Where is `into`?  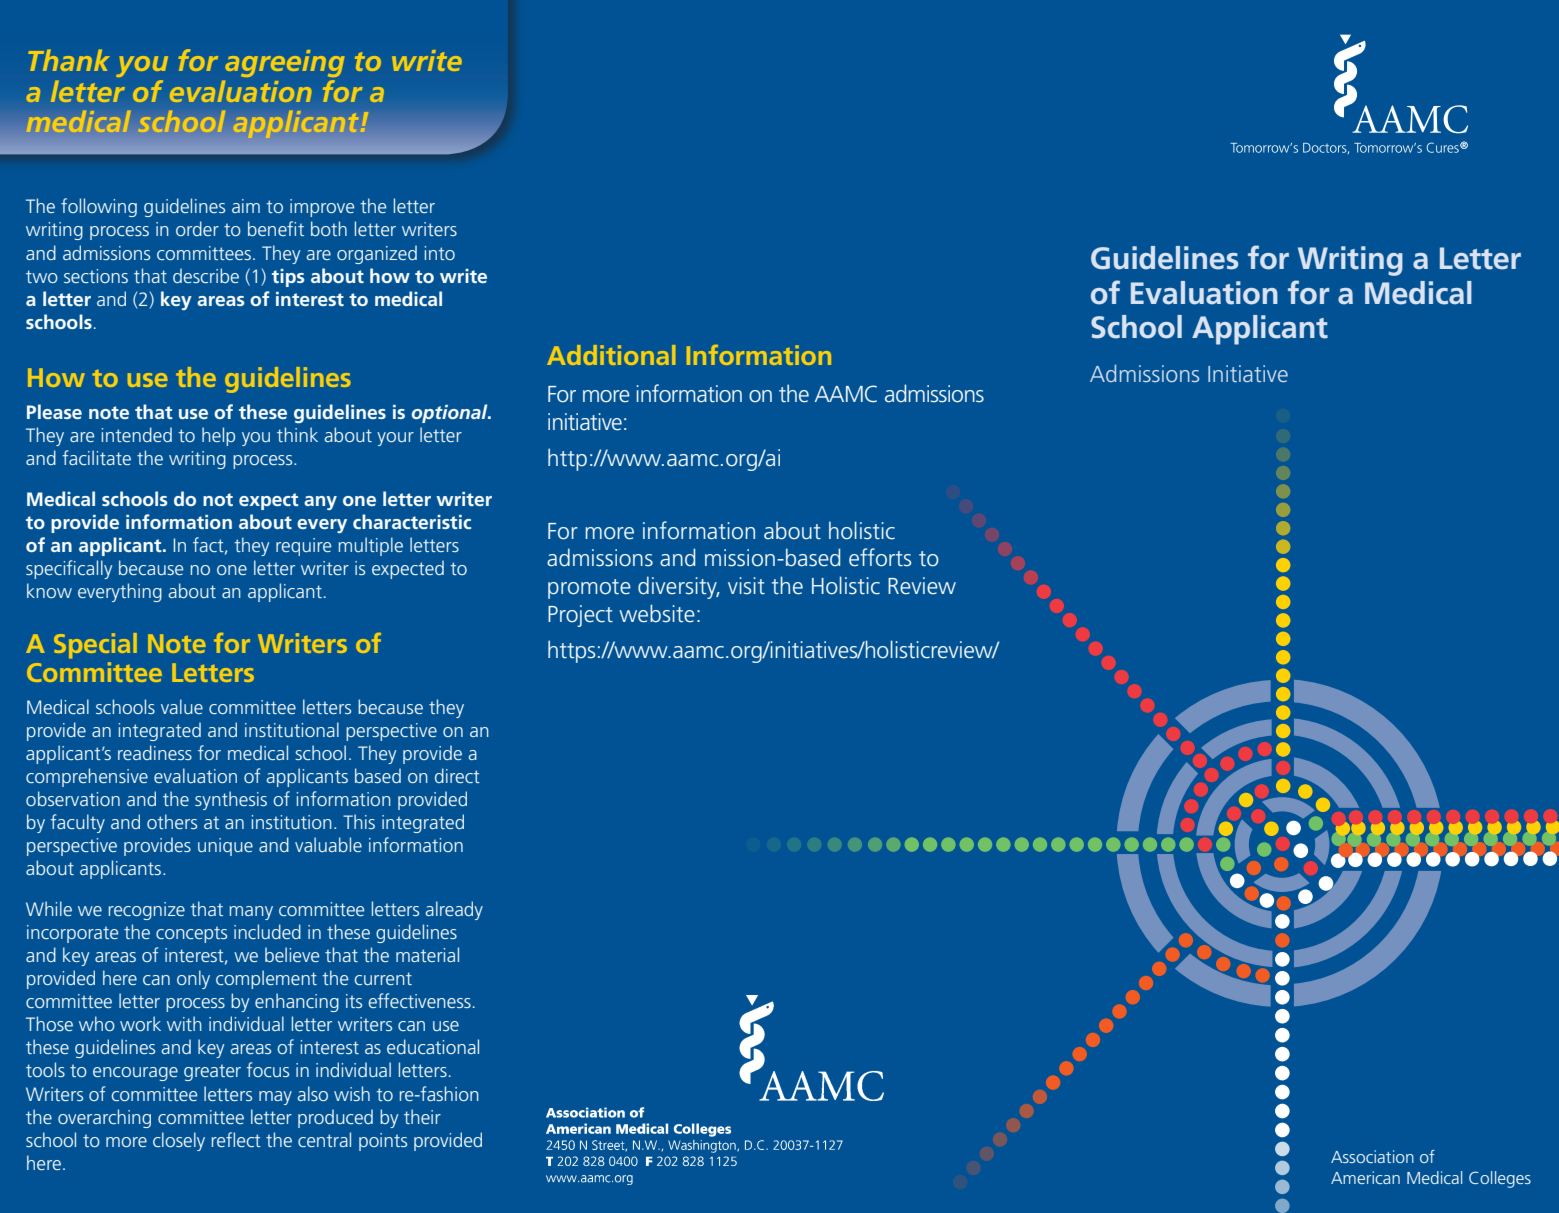
into is located at coordinates (440, 253).
